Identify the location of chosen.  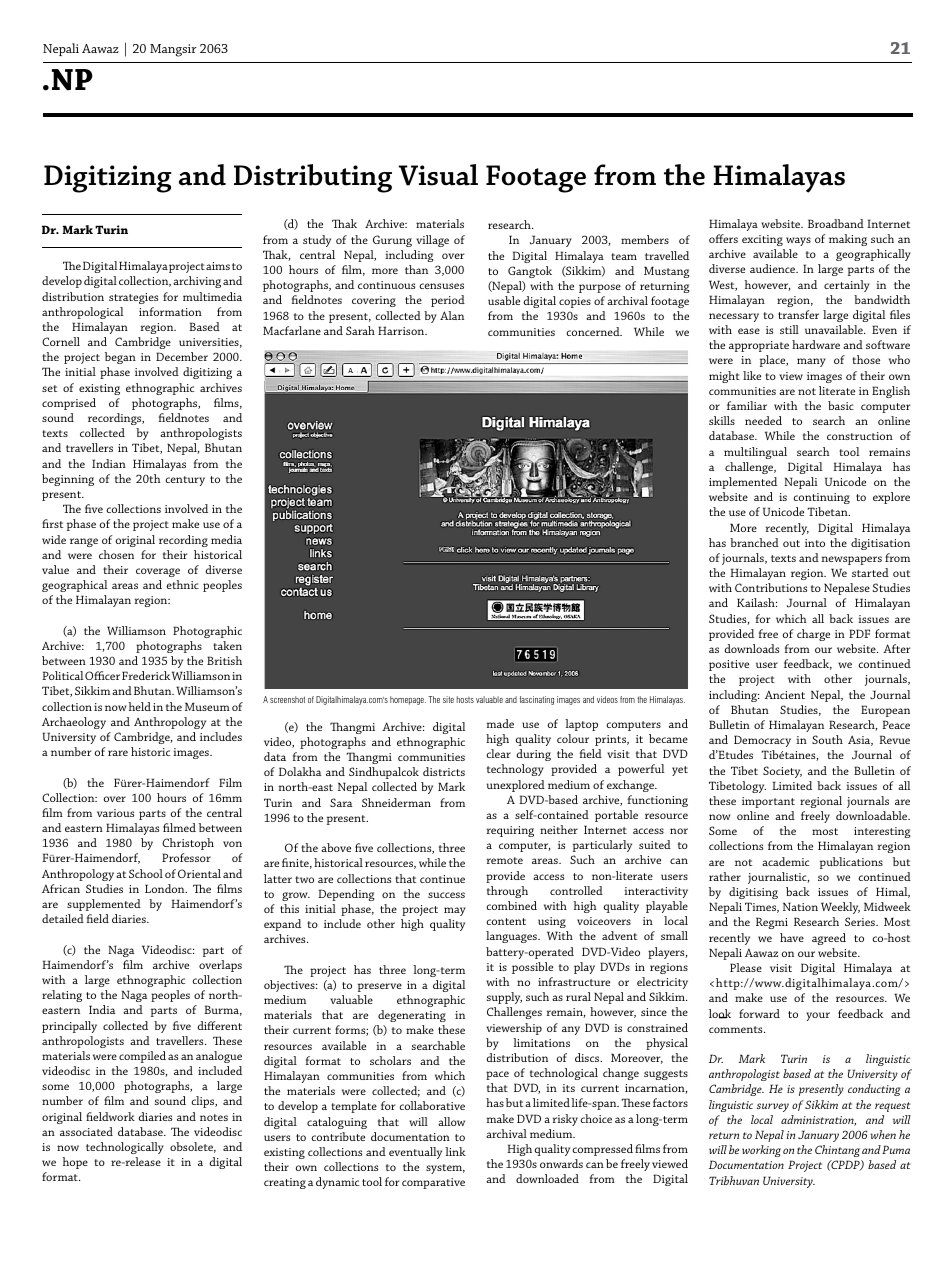
(116, 554).
